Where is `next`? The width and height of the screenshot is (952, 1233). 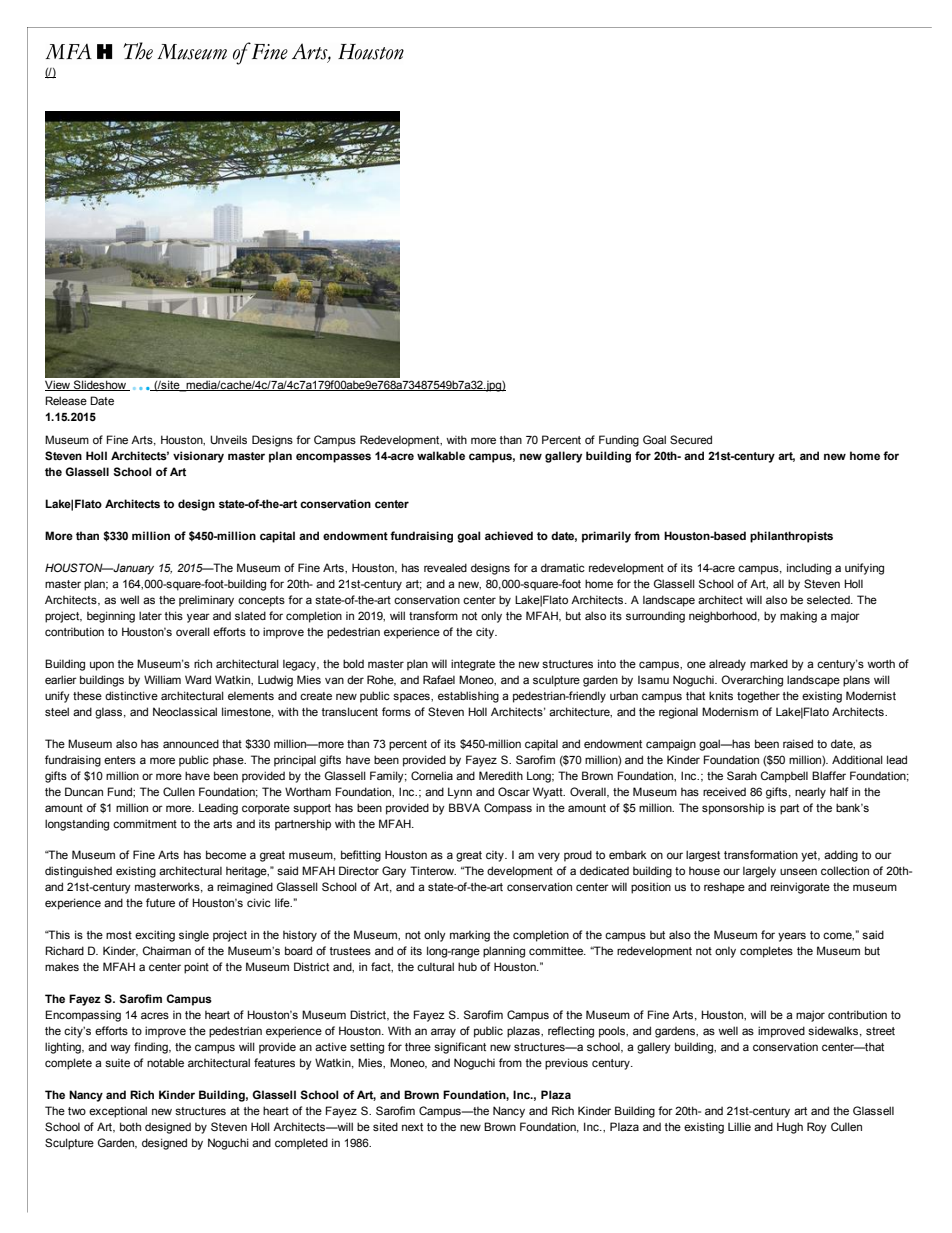 next is located at coordinates (412, 1127).
